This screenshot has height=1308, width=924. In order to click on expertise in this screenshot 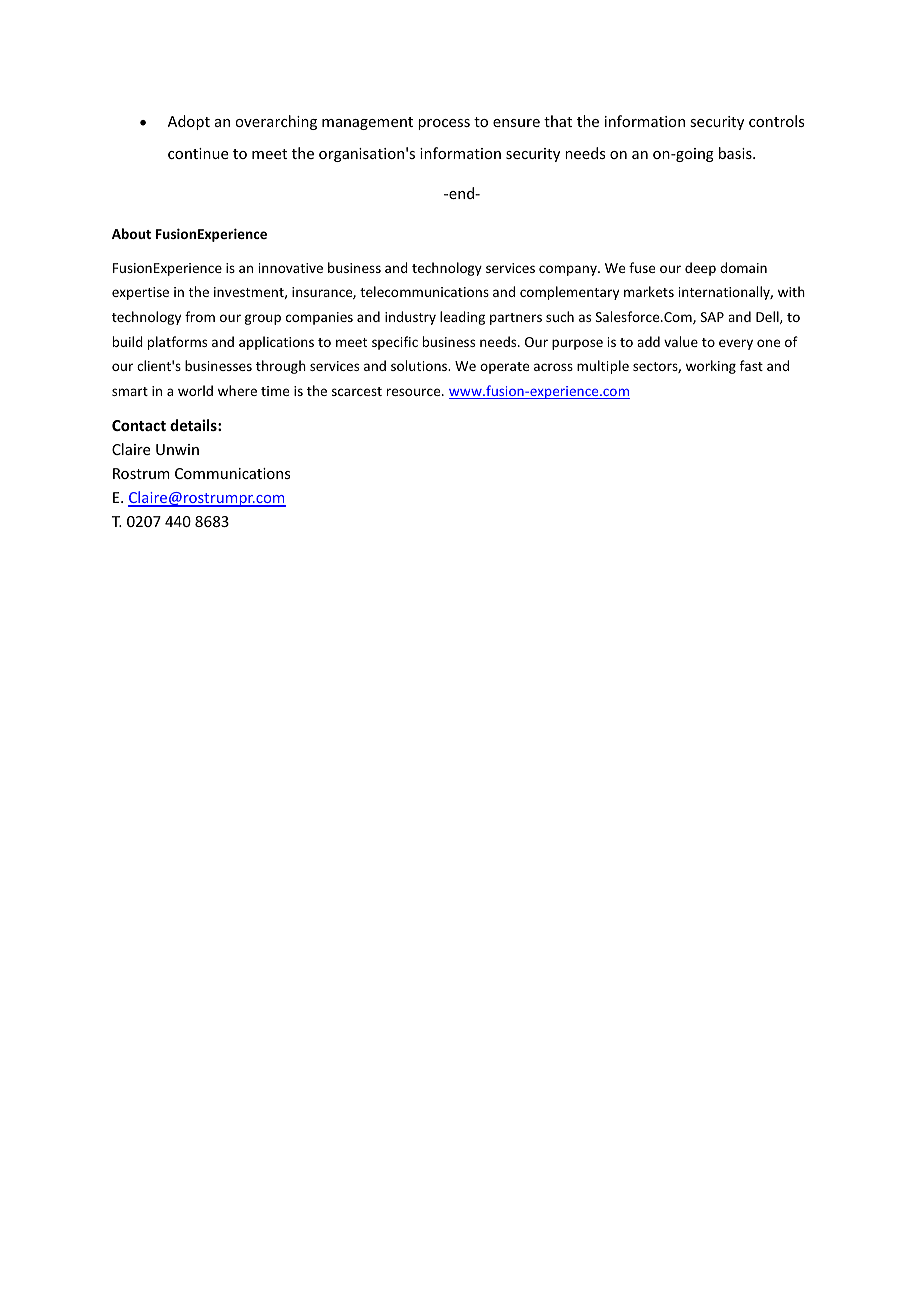, I will do `click(140, 293)`.
